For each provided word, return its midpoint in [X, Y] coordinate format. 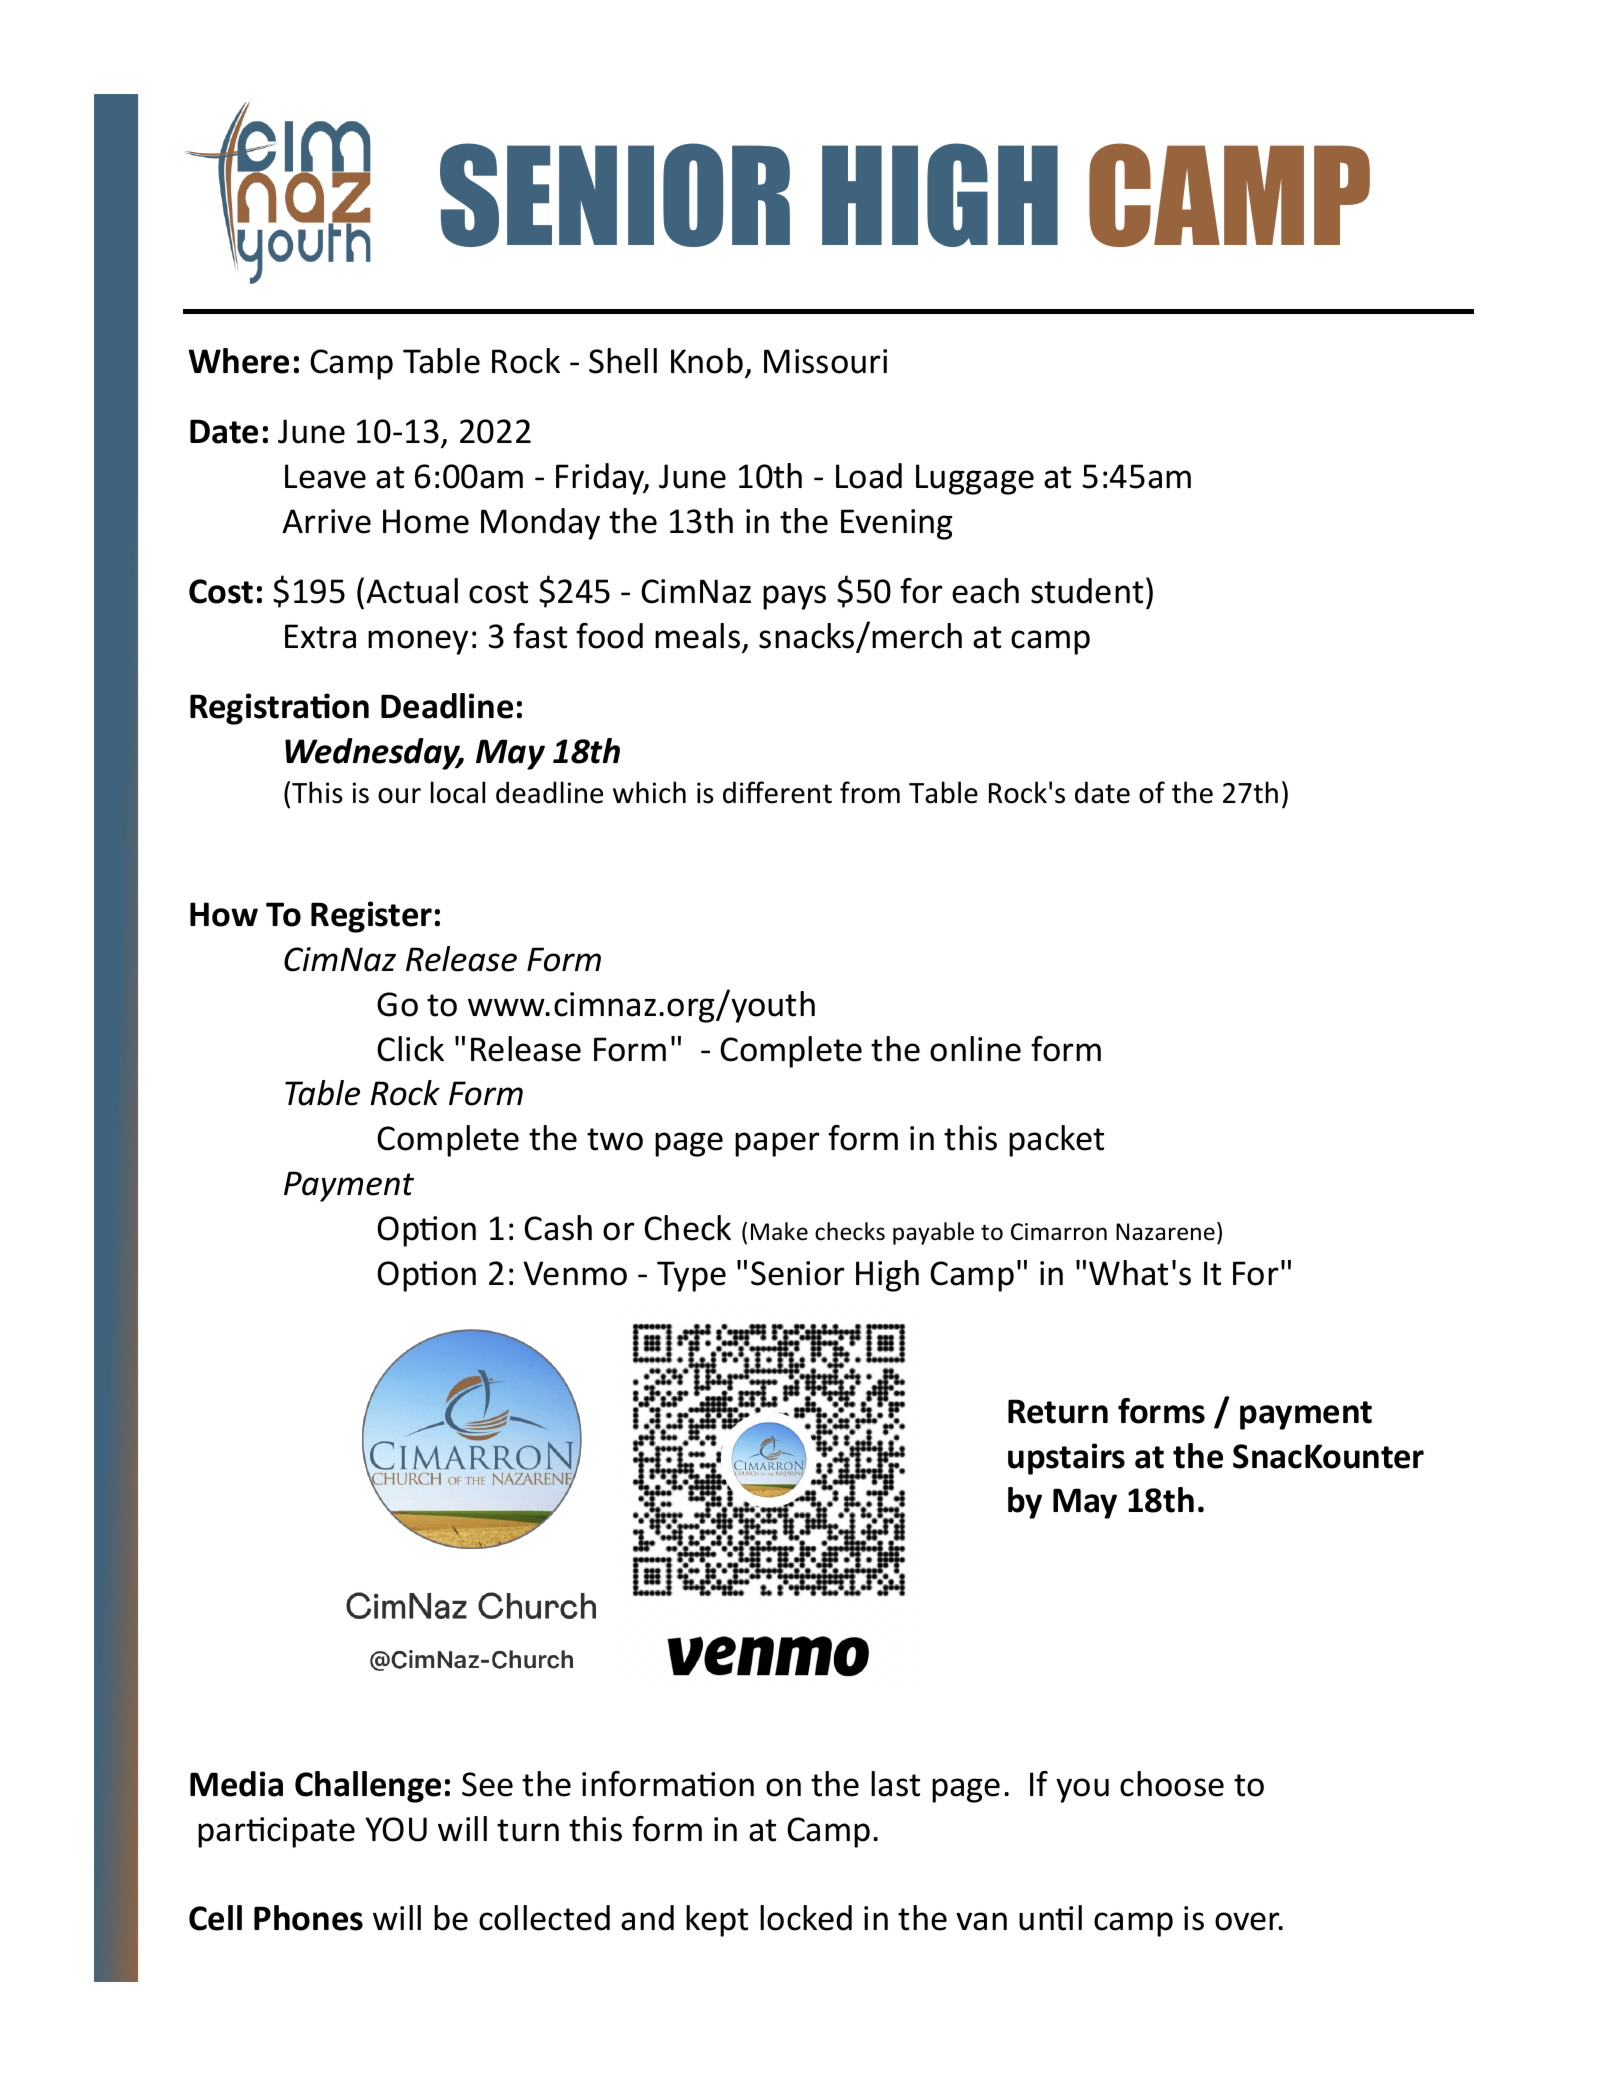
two [615, 1139]
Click [410, 1049]
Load [869, 476]
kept [717, 1921]
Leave [325, 476]
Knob [707, 361]
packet [1056, 1141]
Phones [308, 1918]
